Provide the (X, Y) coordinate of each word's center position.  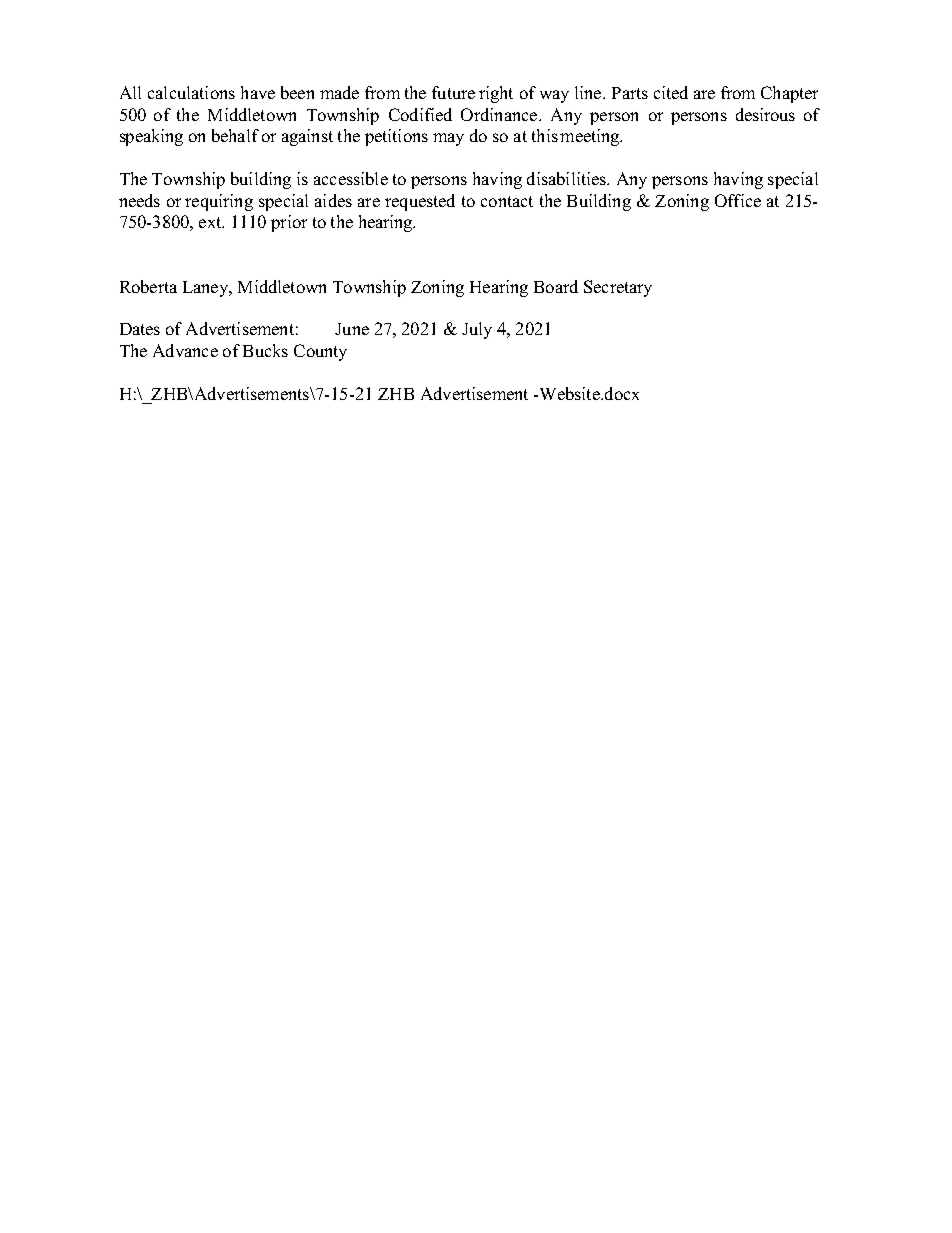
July (477, 330)
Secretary (618, 288)
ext (211, 222)
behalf (235, 135)
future (453, 92)
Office (738, 200)
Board (556, 286)
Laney (207, 289)
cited (671, 92)
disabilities (568, 178)
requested (420, 202)
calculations (191, 92)
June (352, 329)
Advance (185, 350)
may (448, 139)
